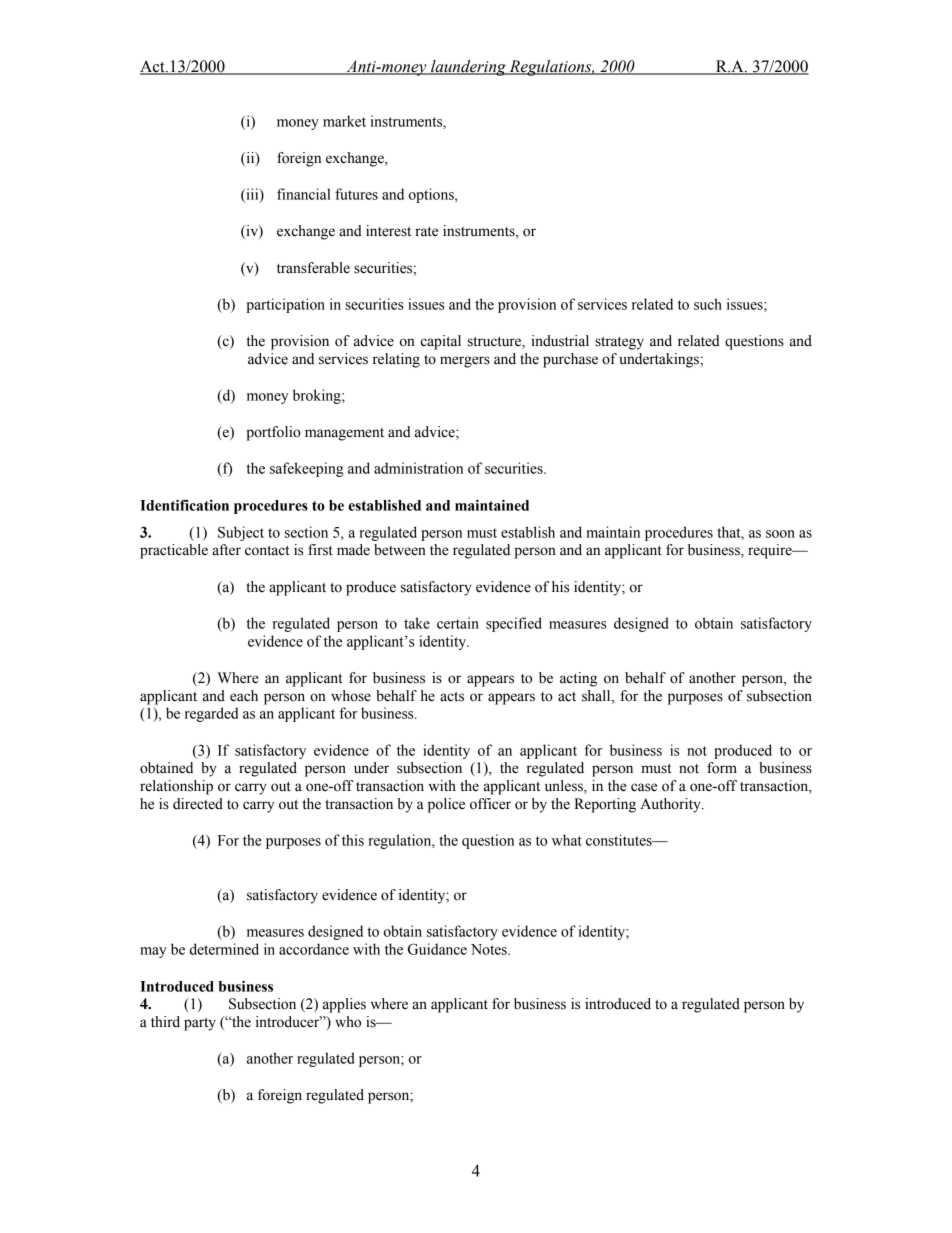  What do you see at coordinates (490, 949) in the page?
I see `Notes` at bounding box center [490, 949].
